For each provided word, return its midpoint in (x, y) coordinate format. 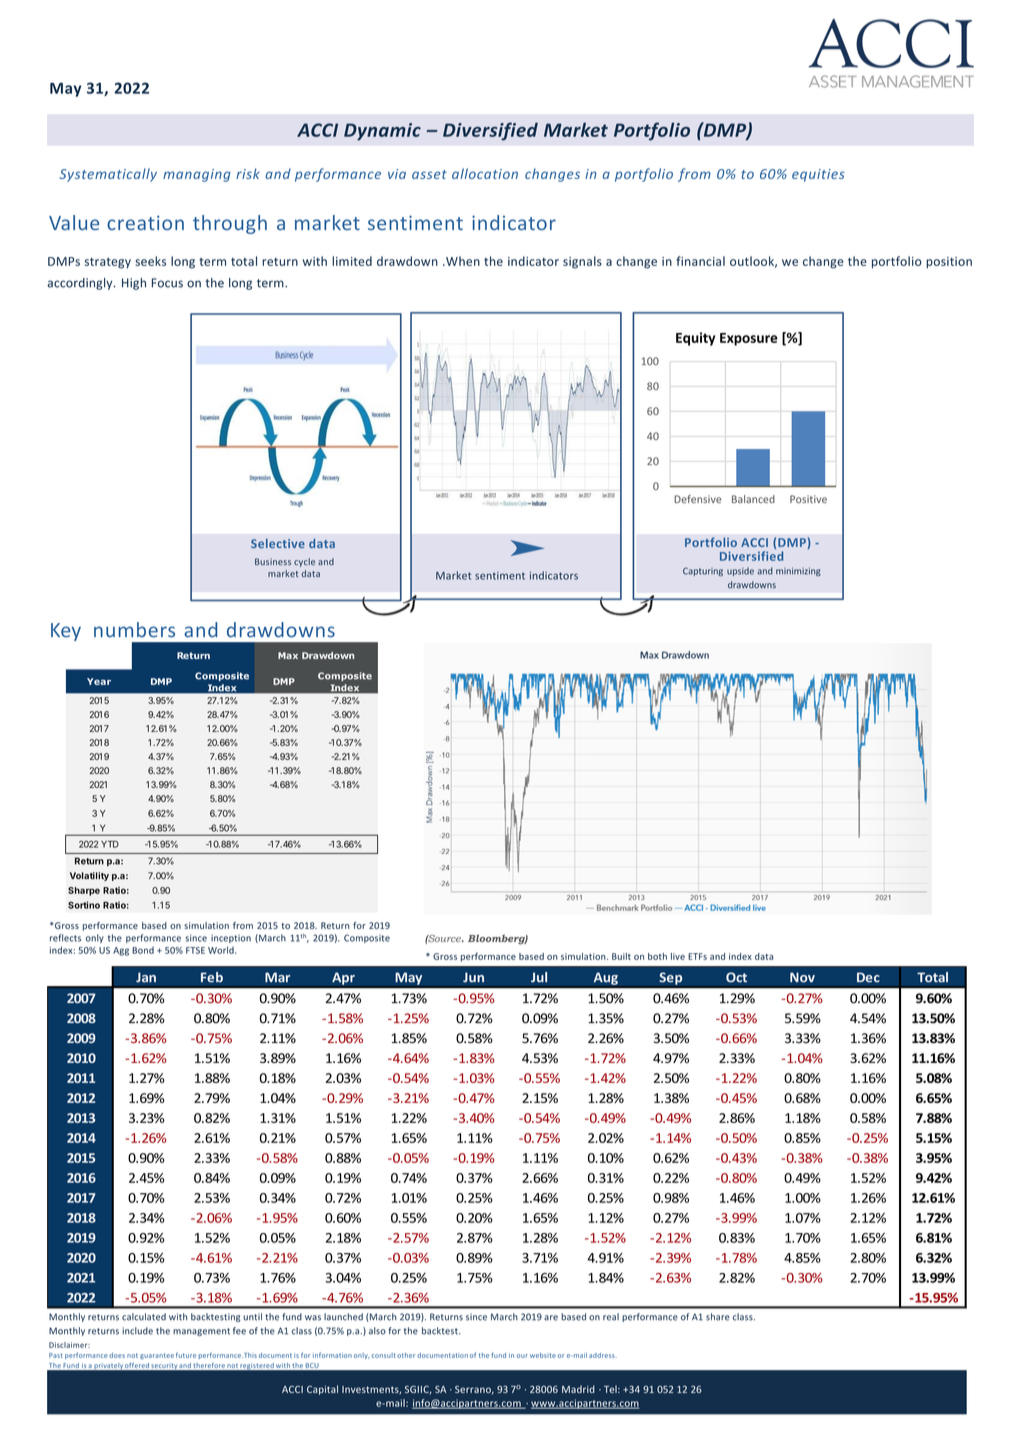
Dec (868, 977)
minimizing (798, 571)
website (543, 1355)
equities (818, 175)
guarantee (157, 1356)
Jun (473, 977)
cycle (304, 562)
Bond (143, 950)
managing (197, 175)
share (718, 1317)
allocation (485, 173)
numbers (134, 630)
